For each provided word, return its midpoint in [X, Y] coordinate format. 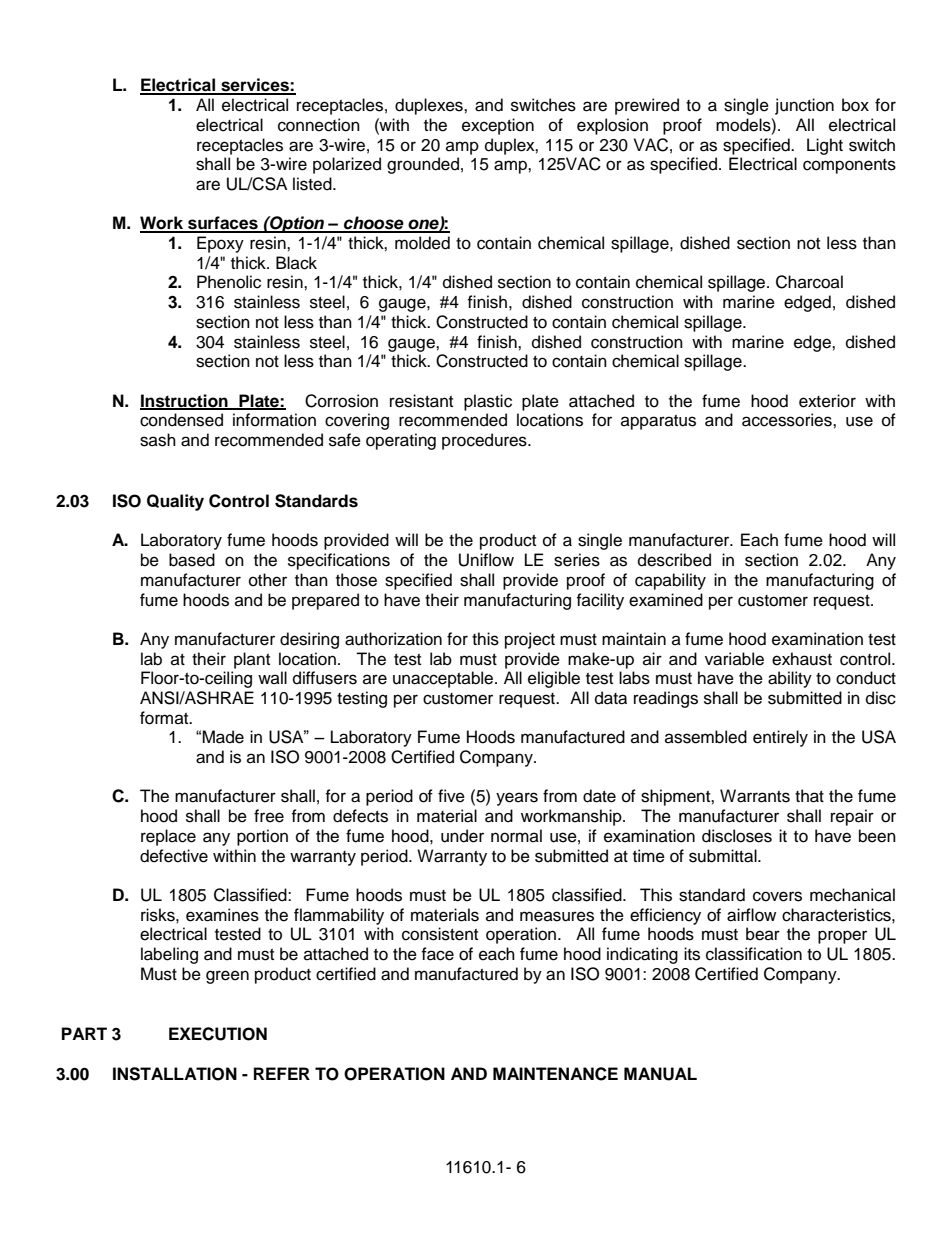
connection [319, 125]
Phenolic [229, 282]
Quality [175, 502]
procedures [485, 441]
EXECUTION [218, 1034]
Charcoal [809, 282]
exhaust [802, 659]
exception [498, 126]
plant [252, 660]
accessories [788, 420]
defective [174, 856]
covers [777, 896]
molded [422, 243]
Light [825, 146]
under [462, 836]
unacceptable [444, 679]
